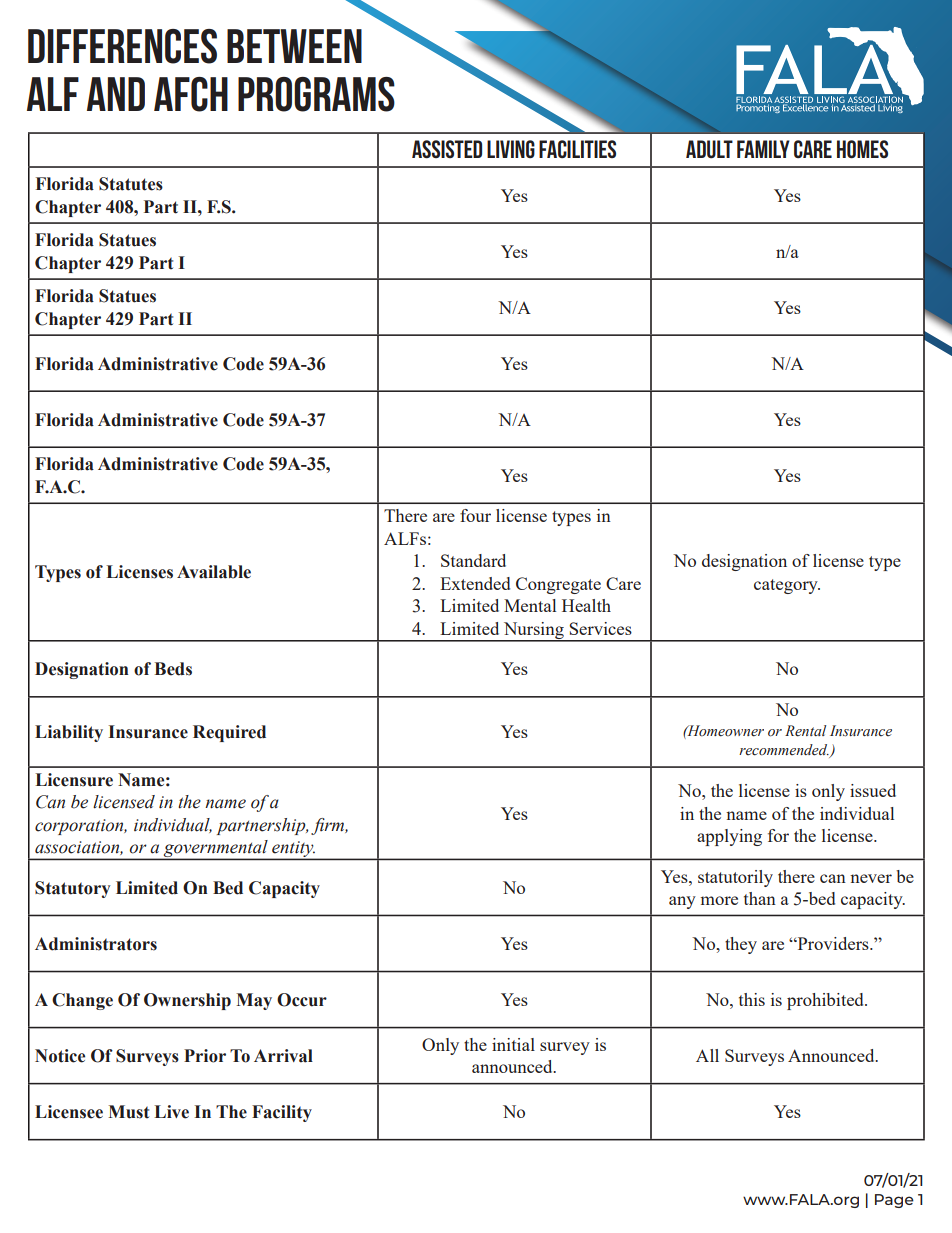 The height and width of the screenshot is (1233, 952). What do you see at coordinates (513, 1044) in the screenshot?
I see `initial` at bounding box center [513, 1044].
